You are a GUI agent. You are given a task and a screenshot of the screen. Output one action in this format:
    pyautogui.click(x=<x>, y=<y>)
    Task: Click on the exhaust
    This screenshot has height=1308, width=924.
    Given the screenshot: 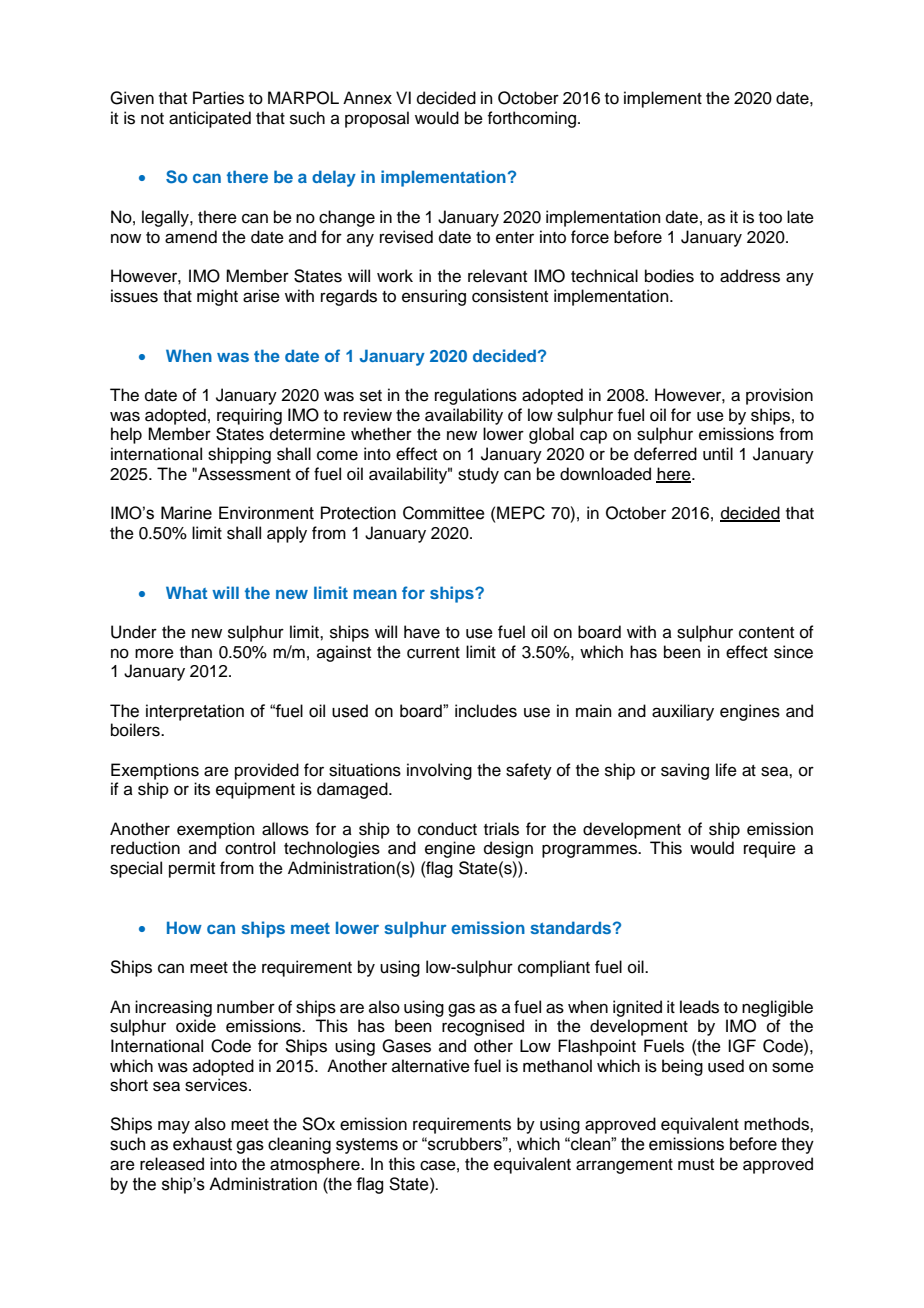 What is the action you would take?
    pyautogui.click(x=202, y=1144)
